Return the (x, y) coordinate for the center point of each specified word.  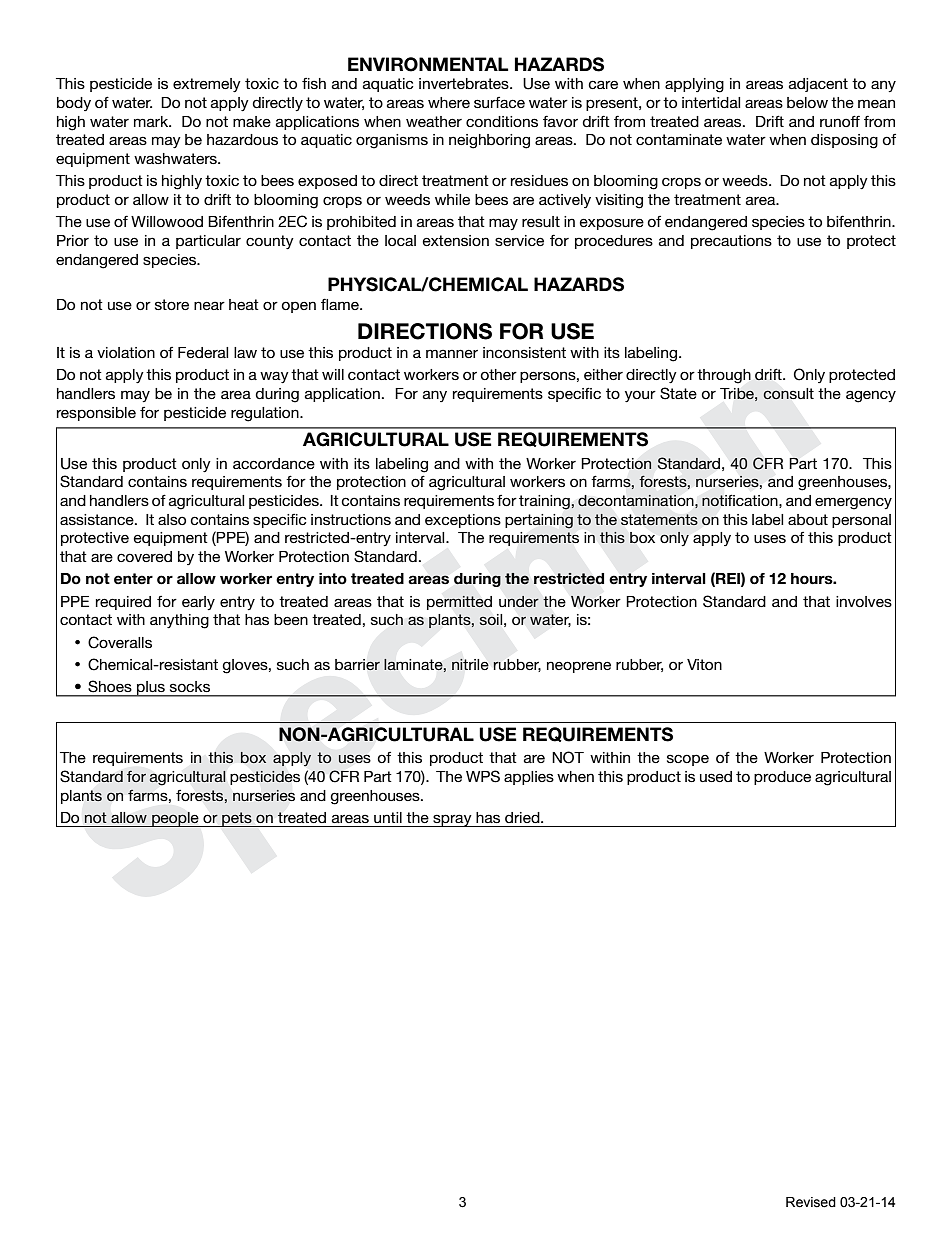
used (716, 776)
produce (782, 778)
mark (152, 121)
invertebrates (465, 83)
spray (452, 820)
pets (237, 819)
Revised (811, 1202)
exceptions (463, 521)
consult (788, 394)
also (172, 519)
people (175, 819)
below (807, 102)
